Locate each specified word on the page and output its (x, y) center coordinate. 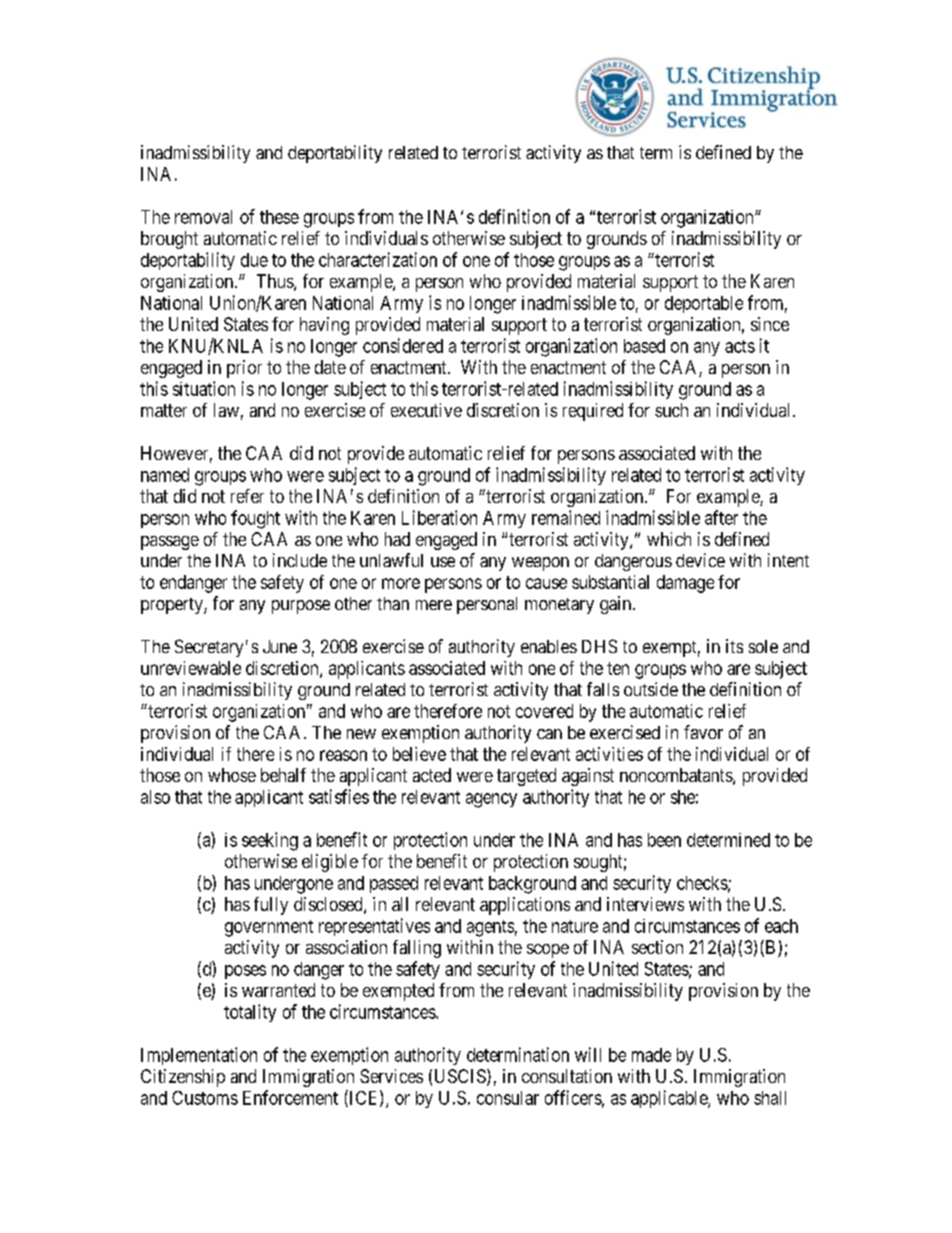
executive (426, 410)
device (700, 560)
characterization (378, 259)
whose (232, 775)
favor (703, 732)
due (254, 260)
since (770, 324)
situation (204, 388)
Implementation (199, 1056)
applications (525, 906)
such (671, 410)
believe (419, 754)
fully (271, 906)
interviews (645, 904)
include (300, 560)
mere (434, 605)
